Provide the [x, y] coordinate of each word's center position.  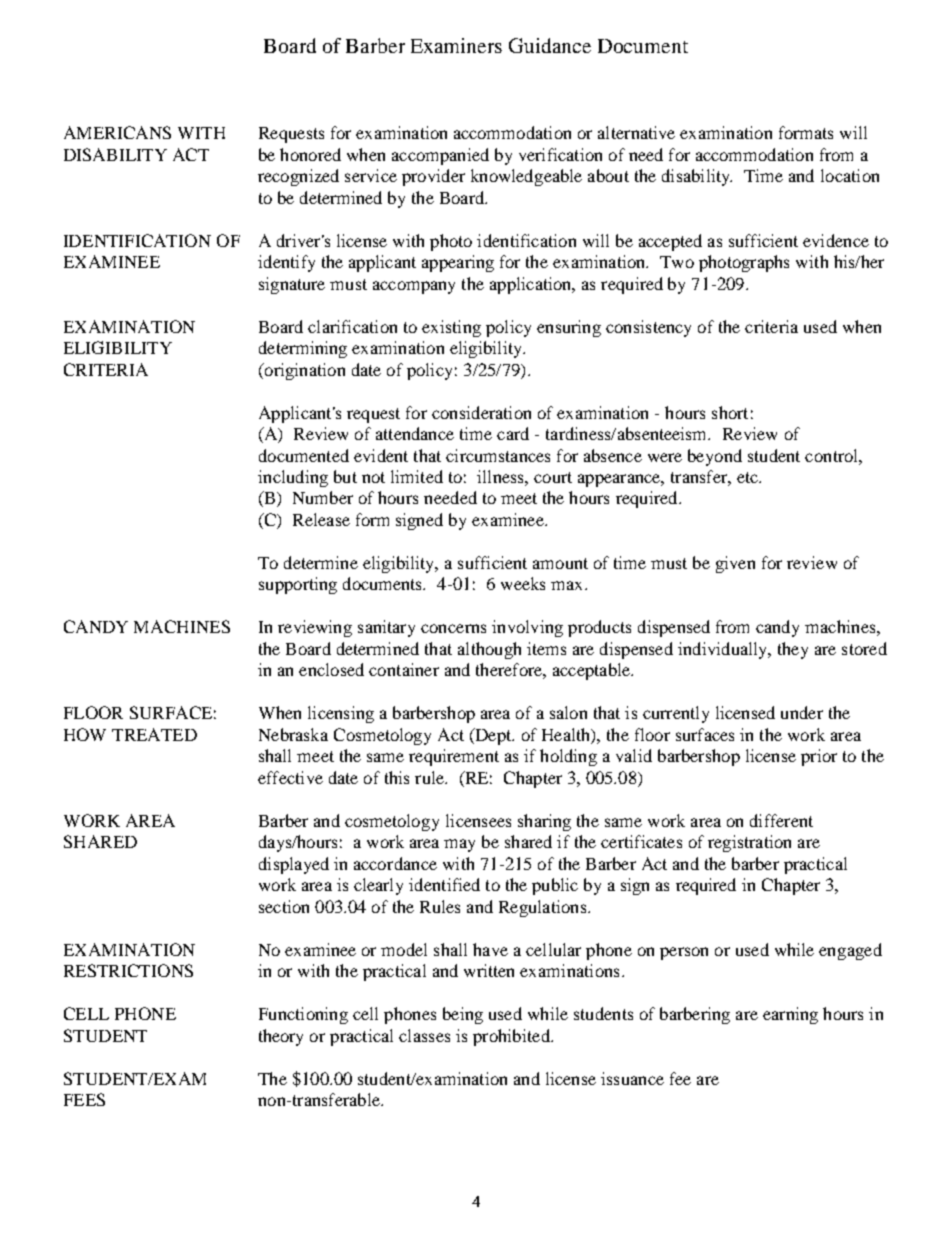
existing [451, 328]
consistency [648, 328]
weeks [523, 583]
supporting [298, 585]
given [735, 564]
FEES [84, 1099]
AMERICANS [117, 132]
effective [290, 777]
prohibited [512, 1037]
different [781, 820]
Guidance [550, 45]
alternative [636, 132]
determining [303, 349]
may [459, 845]
